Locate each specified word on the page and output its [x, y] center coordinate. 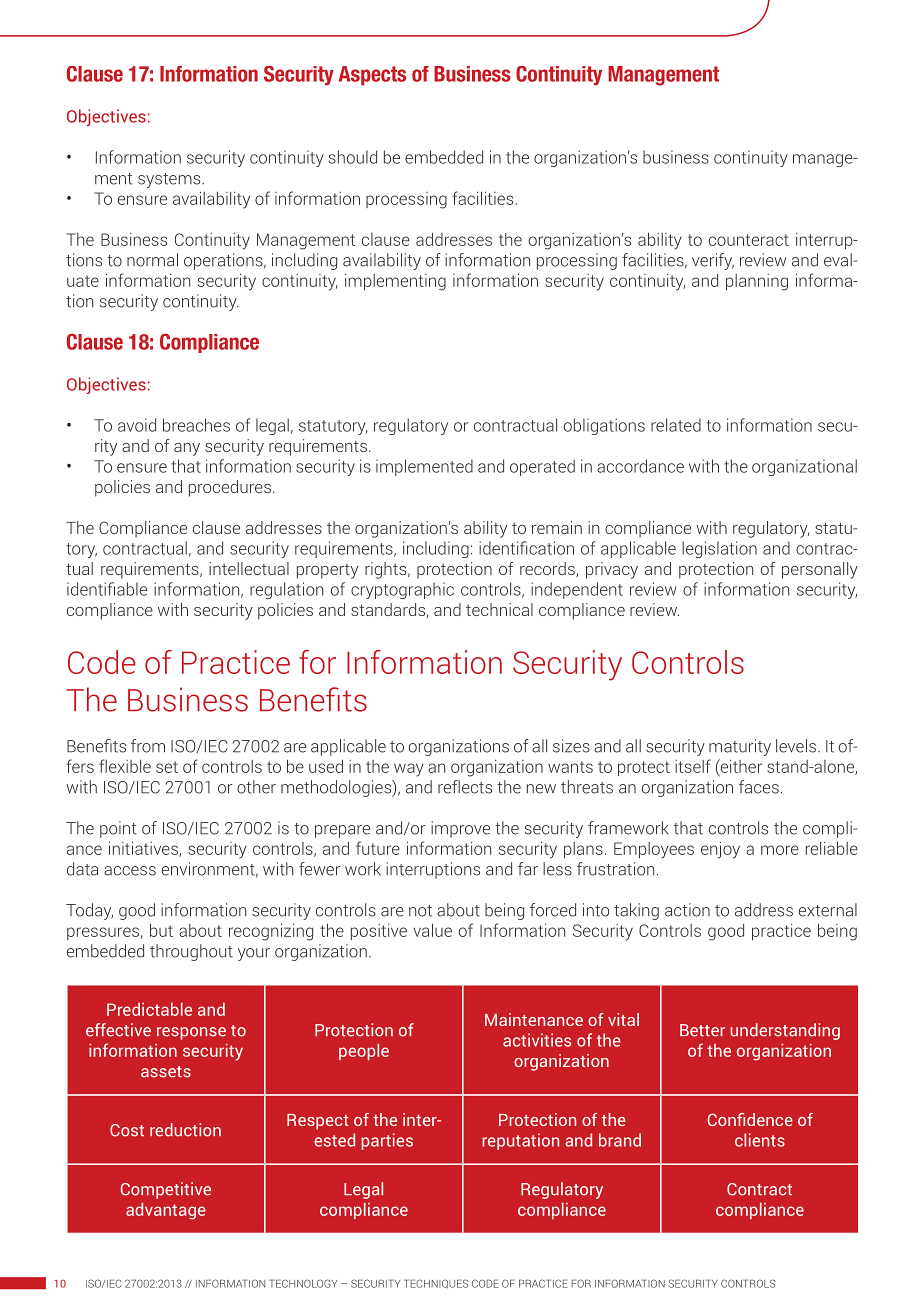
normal [152, 260]
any [187, 449]
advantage [166, 1211]
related [676, 425]
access [130, 871]
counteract [749, 240]
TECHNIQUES [436, 1284]
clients [760, 1140]
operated [542, 467]
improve [460, 829]
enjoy [720, 850]
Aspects [372, 76]
